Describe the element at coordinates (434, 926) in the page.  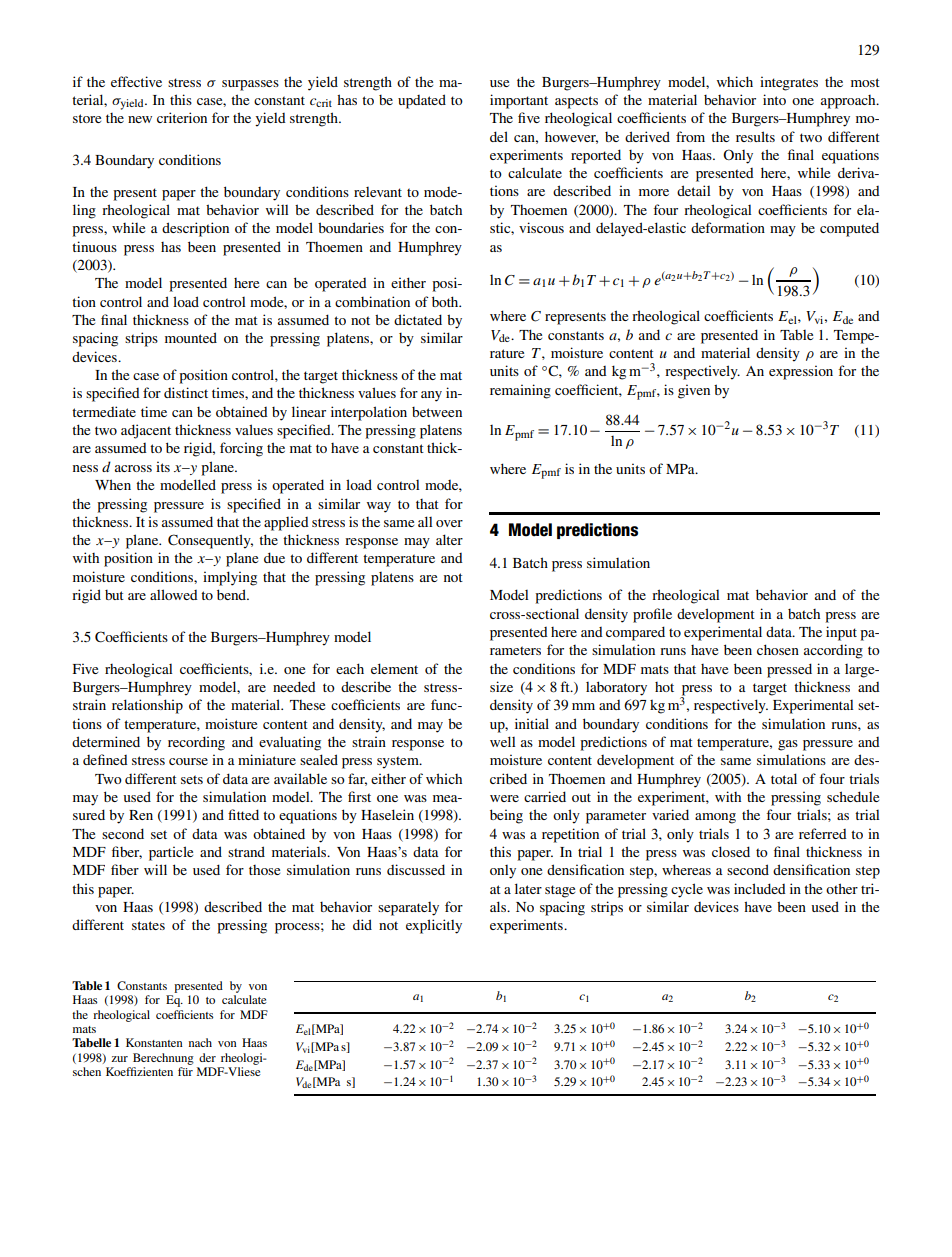
I see `explicitly` at that location.
